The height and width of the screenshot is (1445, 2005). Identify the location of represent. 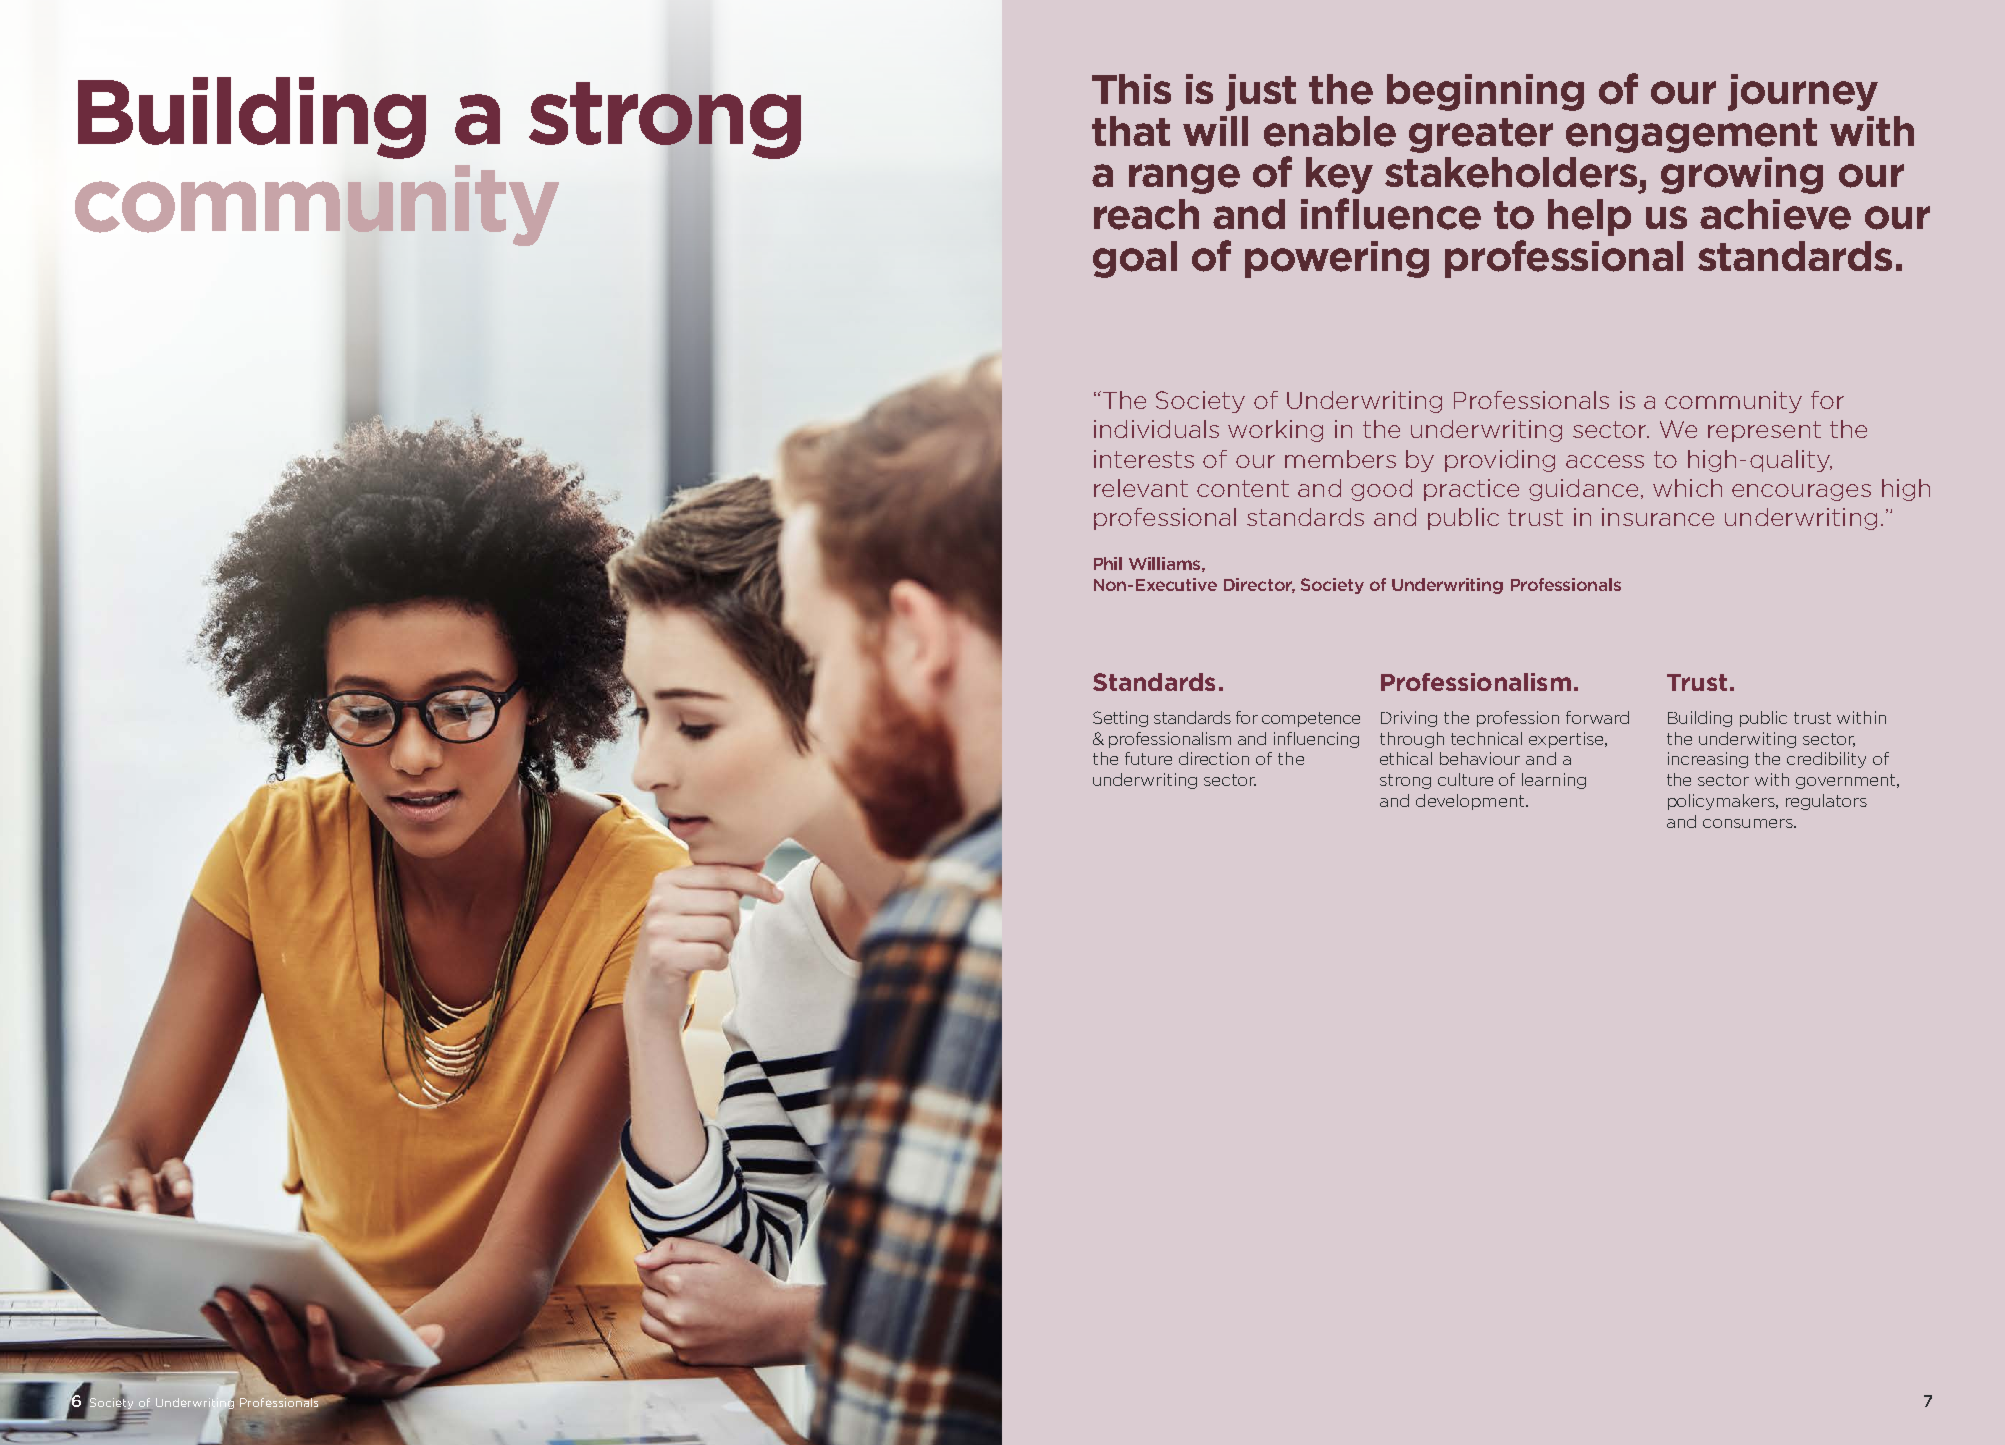
(1764, 431).
